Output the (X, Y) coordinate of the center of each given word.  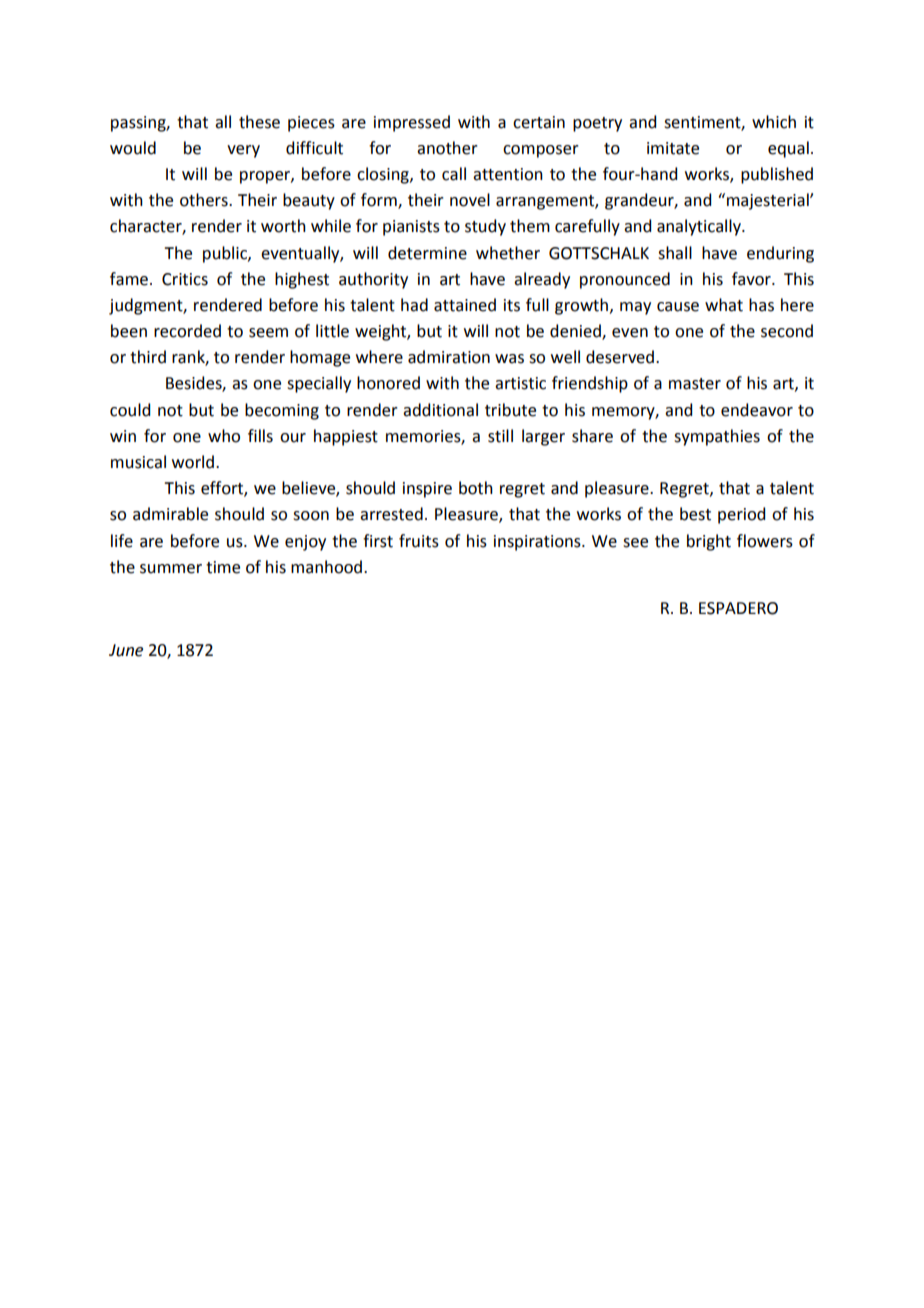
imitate (673, 148)
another (447, 148)
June (126, 650)
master (695, 384)
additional (440, 410)
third (148, 357)
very (243, 151)
